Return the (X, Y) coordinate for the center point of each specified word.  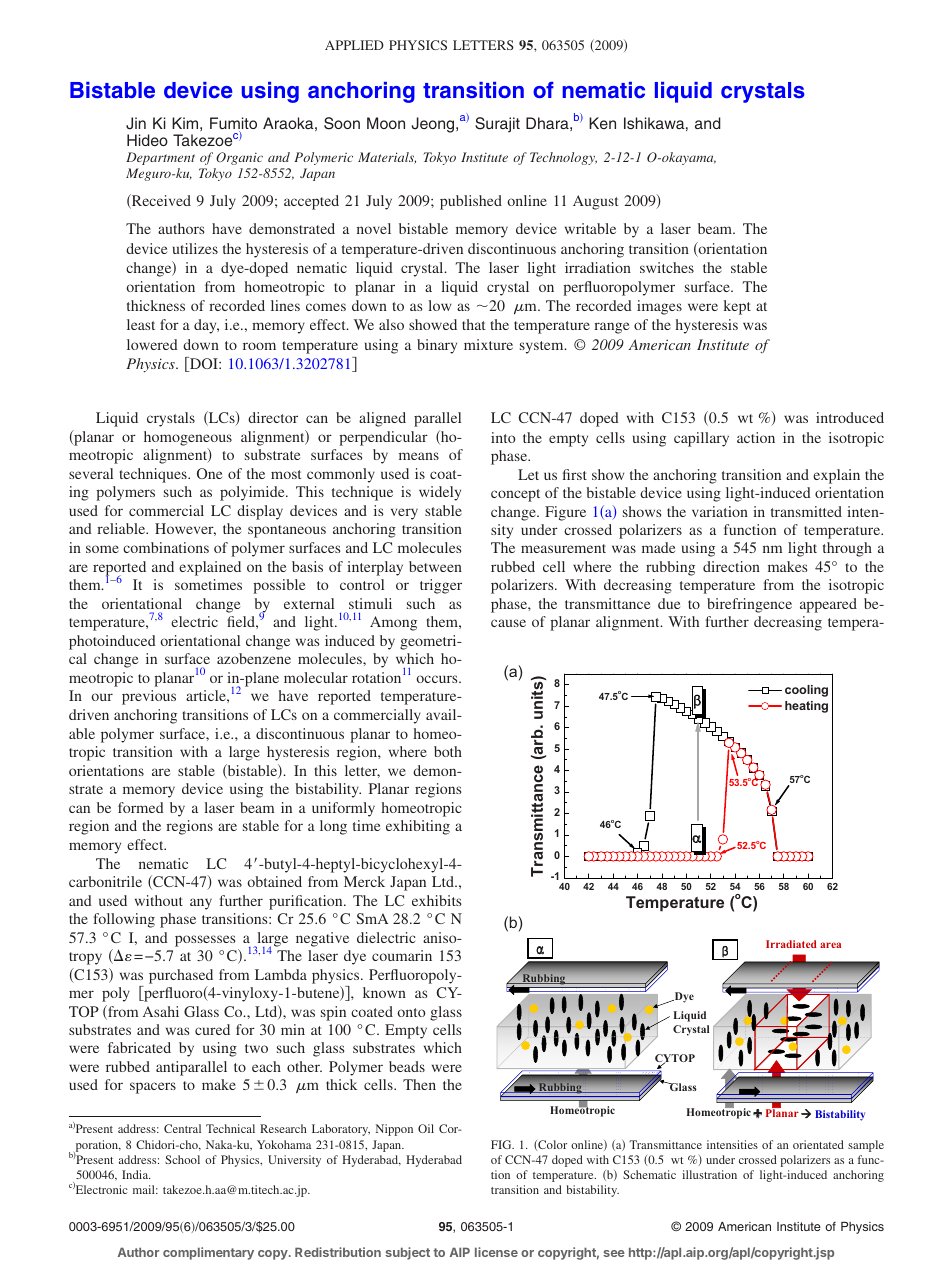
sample (866, 1146)
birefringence (749, 605)
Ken (602, 123)
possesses (205, 941)
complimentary (208, 1253)
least (141, 324)
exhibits (436, 900)
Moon (386, 123)
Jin (136, 123)
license (496, 1252)
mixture (488, 344)
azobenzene (254, 658)
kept (737, 307)
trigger (441, 586)
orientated (818, 1144)
